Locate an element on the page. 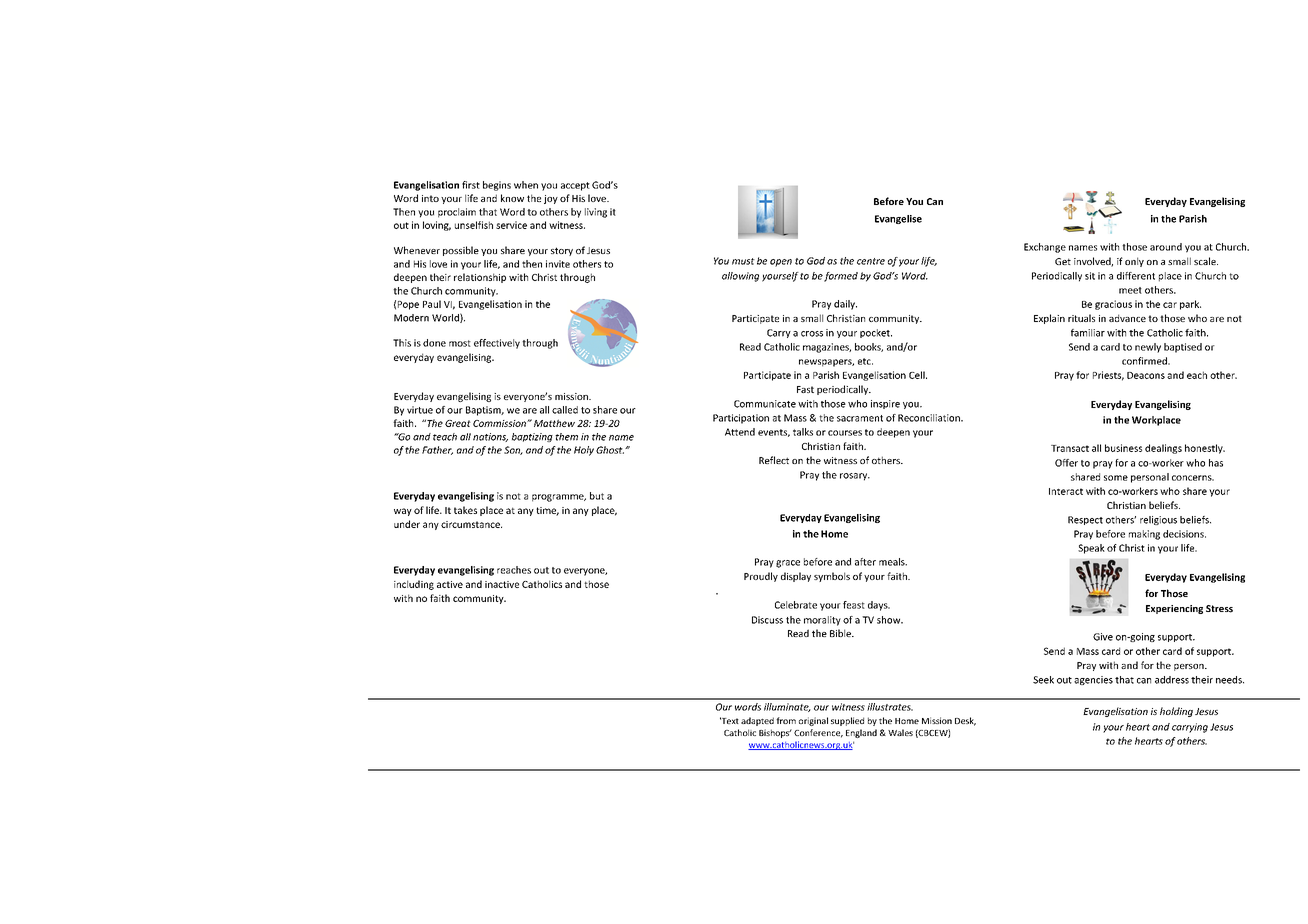 The height and width of the document is (924, 1308). around is located at coordinates (1166, 247).
